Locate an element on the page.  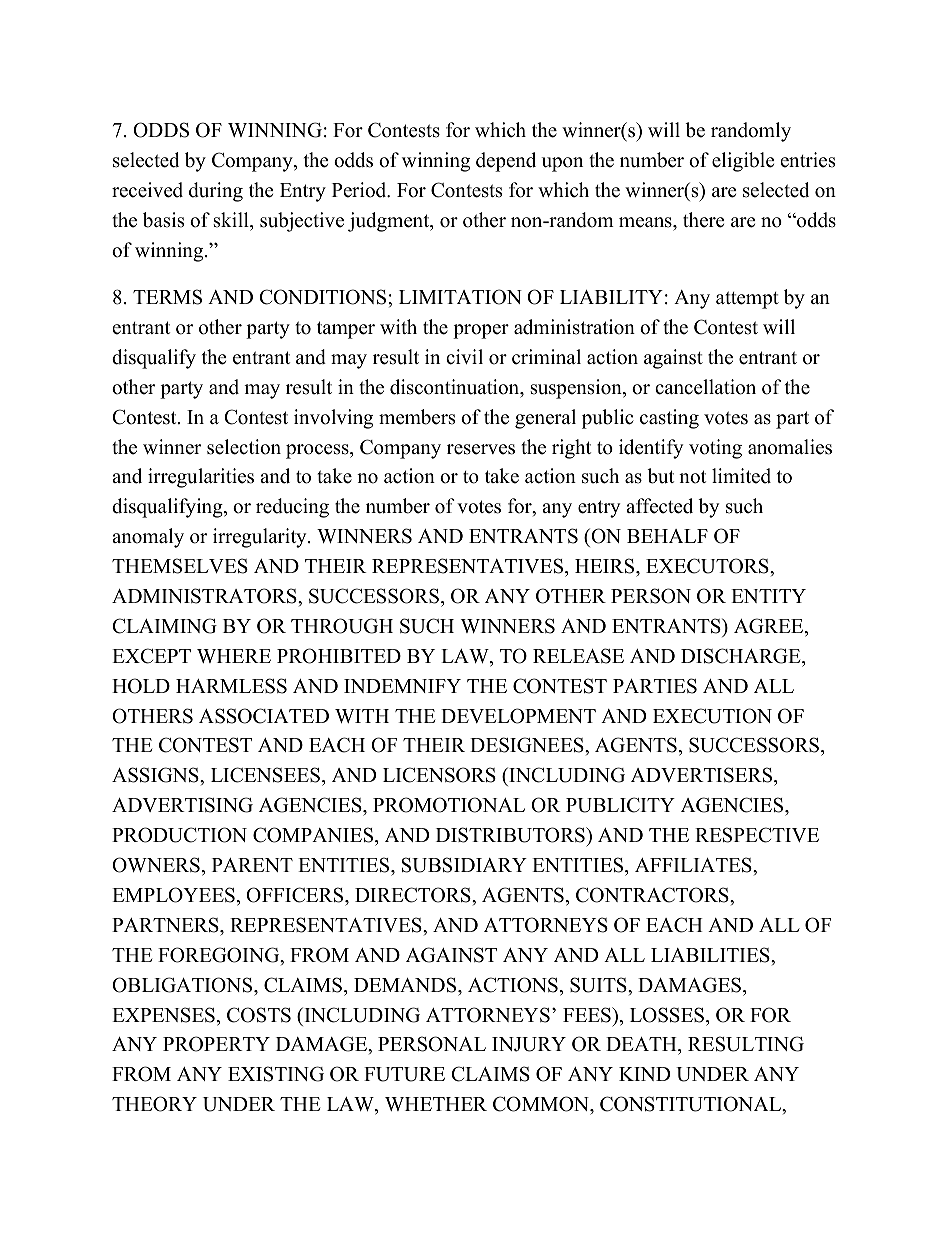
SUBSIDIARY is located at coordinates (464, 865).
